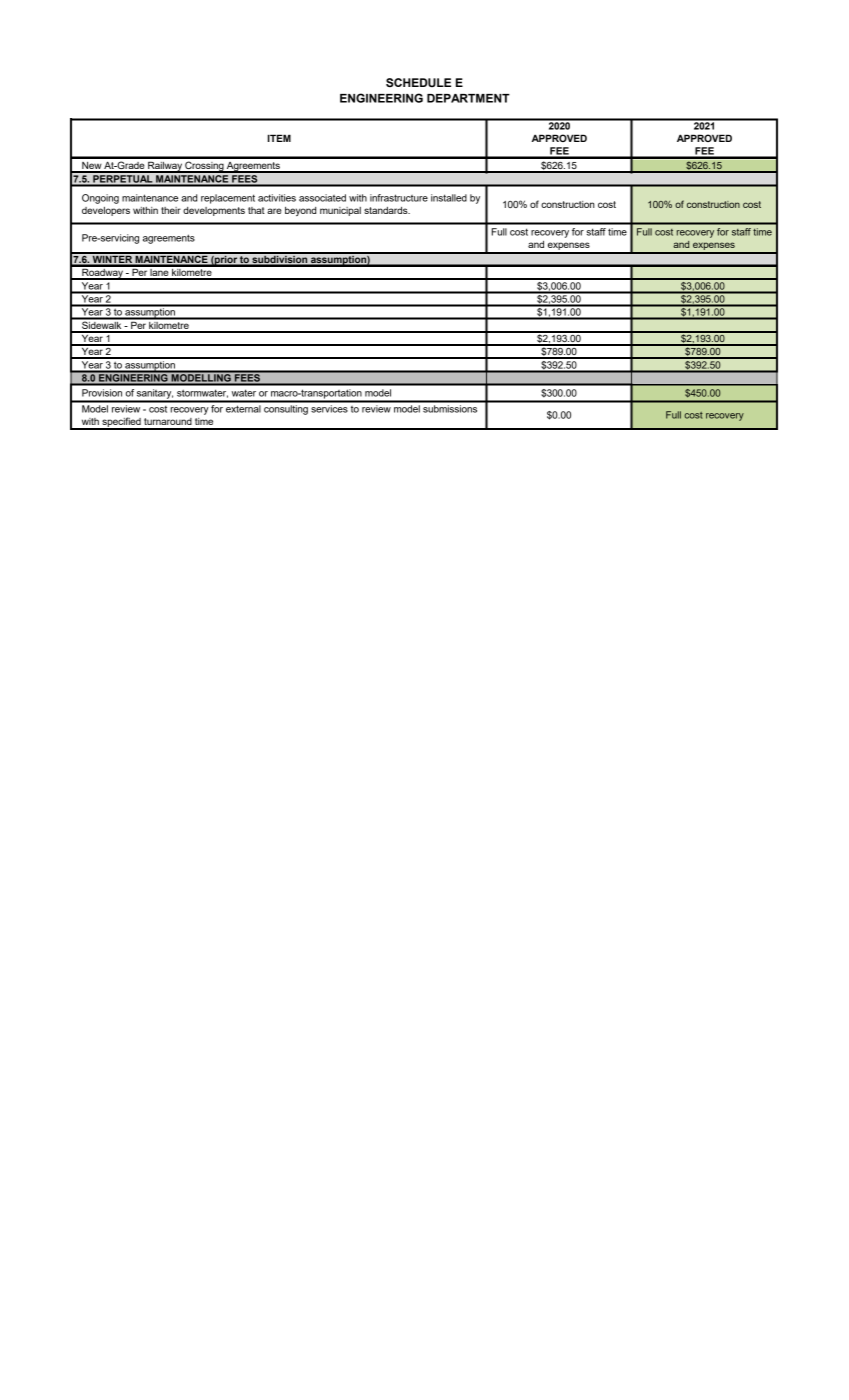  What do you see at coordinates (468, 98) in the screenshot?
I see `DEPARTMENT` at bounding box center [468, 98].
